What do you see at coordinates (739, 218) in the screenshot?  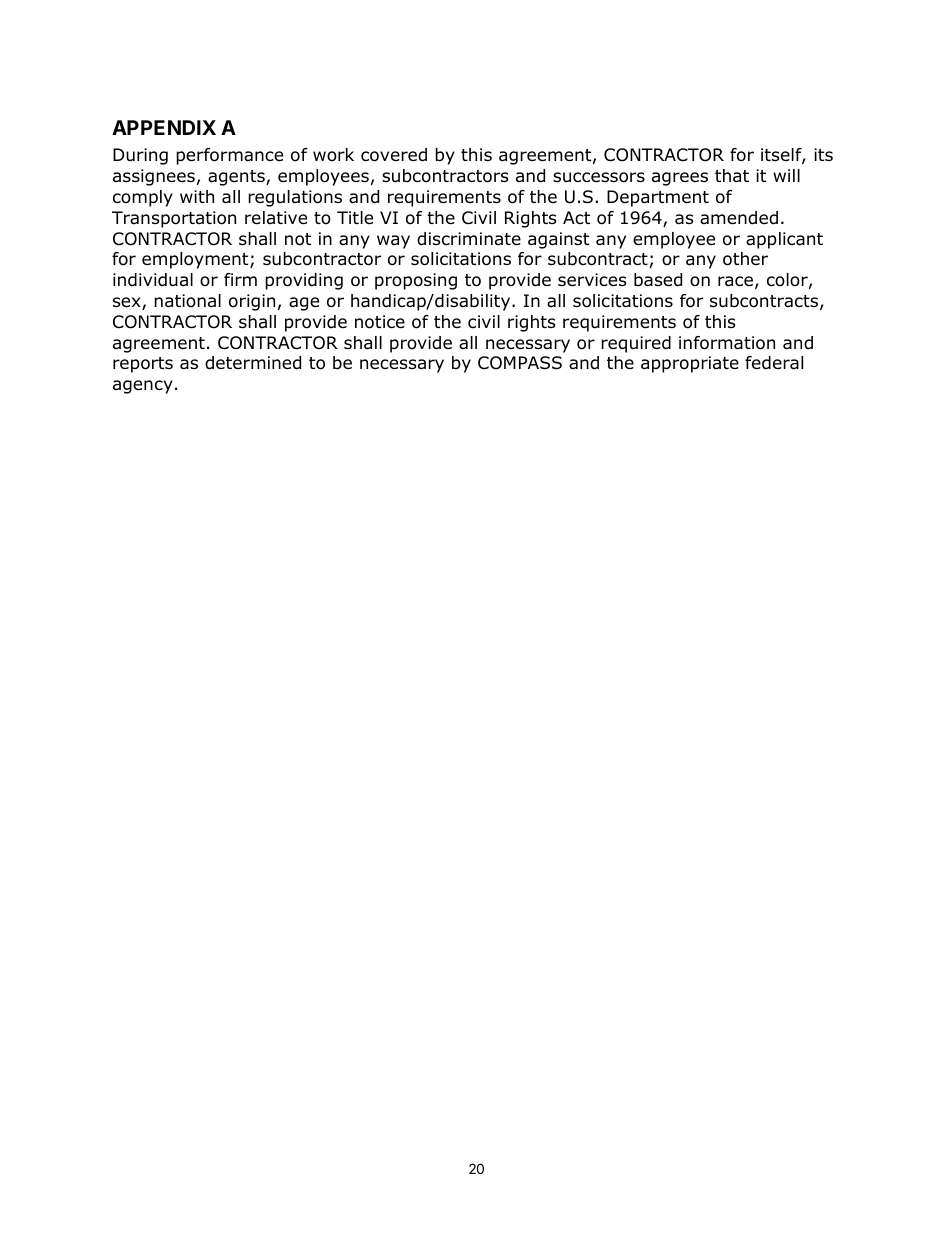 I see `amended` at bounding box center [739, 218].
